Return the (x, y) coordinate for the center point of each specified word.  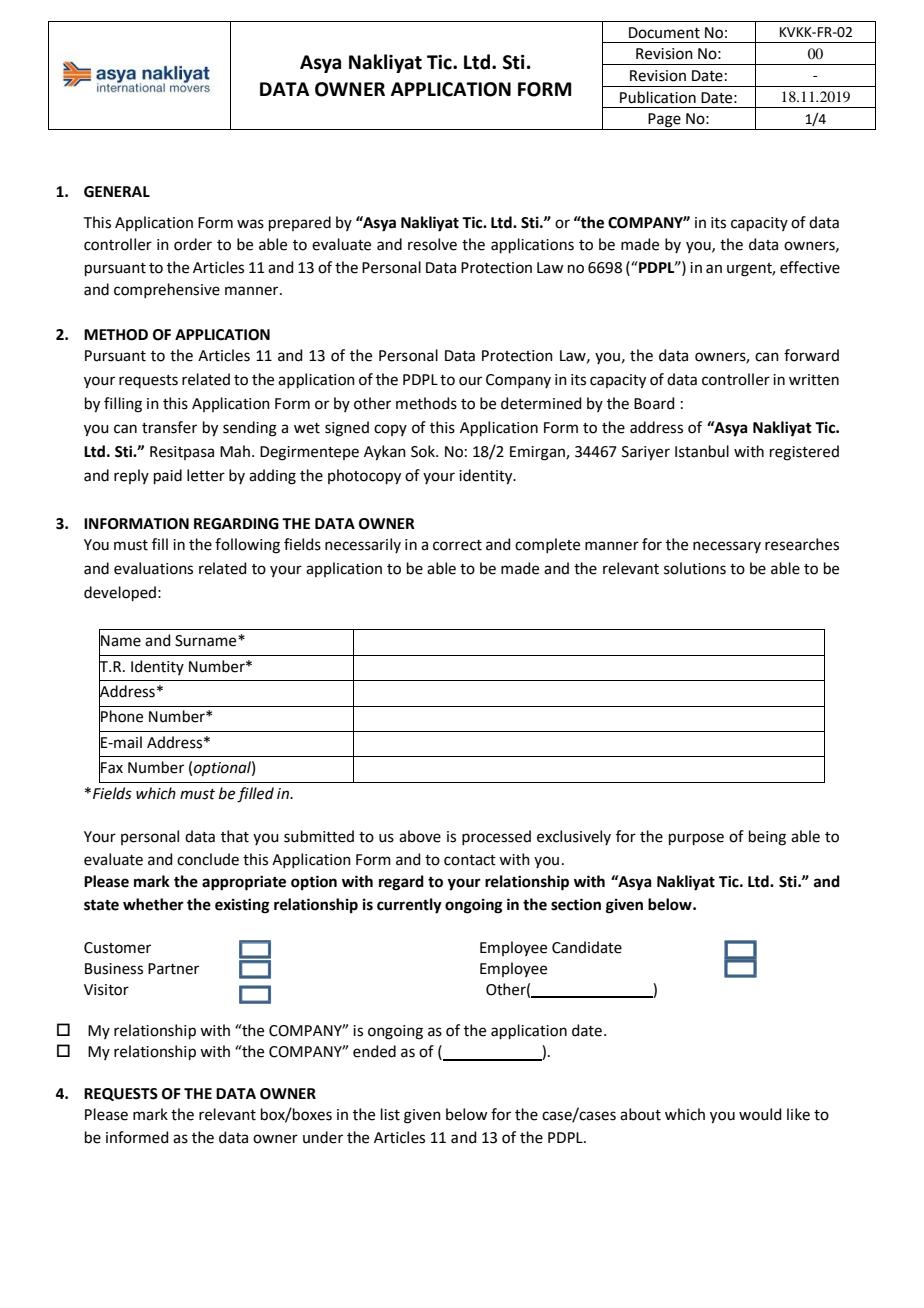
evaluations (153, 568)
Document (664, 33)
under (323, 1137)
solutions (695, 568)
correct (457, 545)
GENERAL (117, 192)
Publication (658, 97)
